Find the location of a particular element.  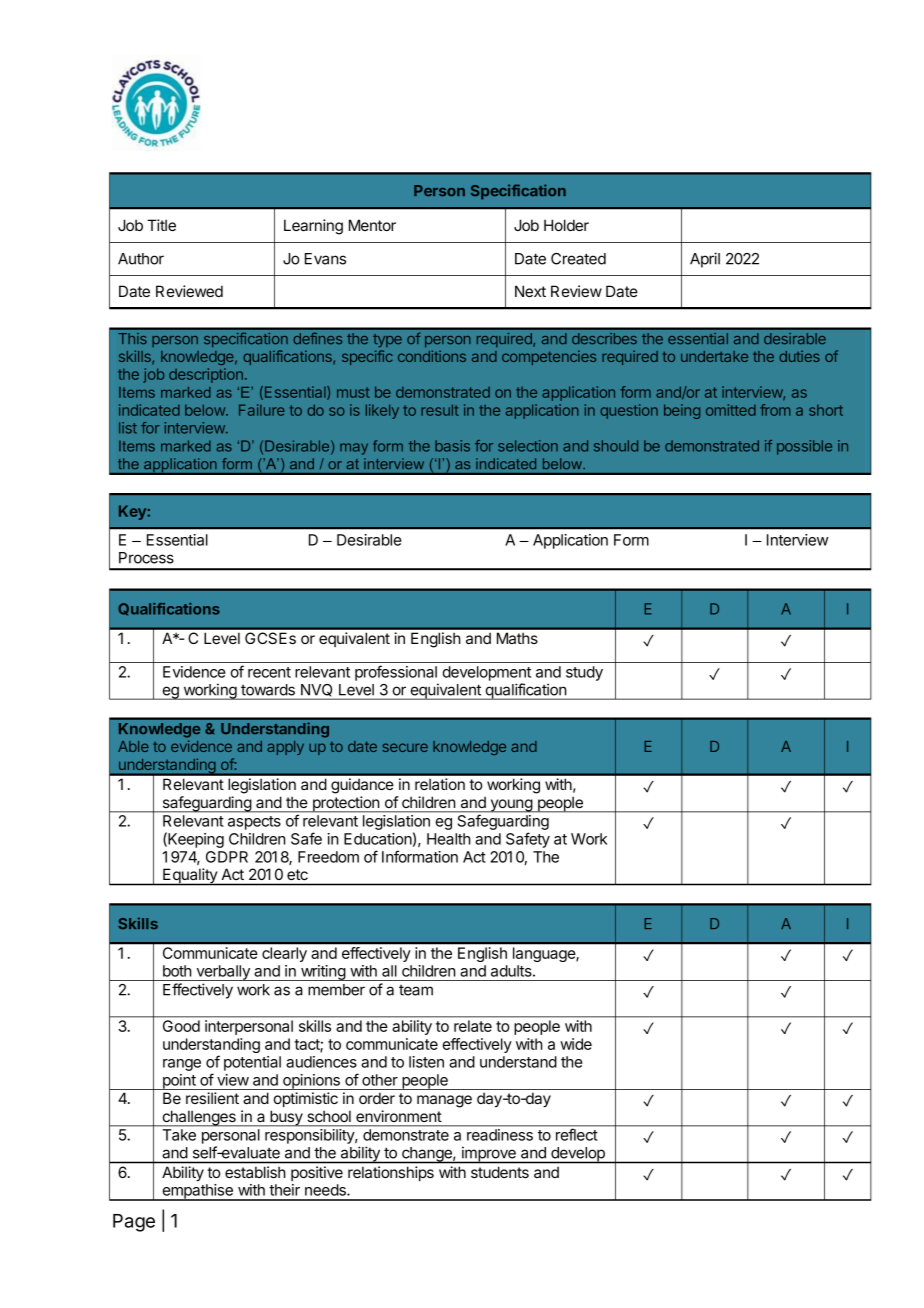

April is located at coordinates (705, 260).
